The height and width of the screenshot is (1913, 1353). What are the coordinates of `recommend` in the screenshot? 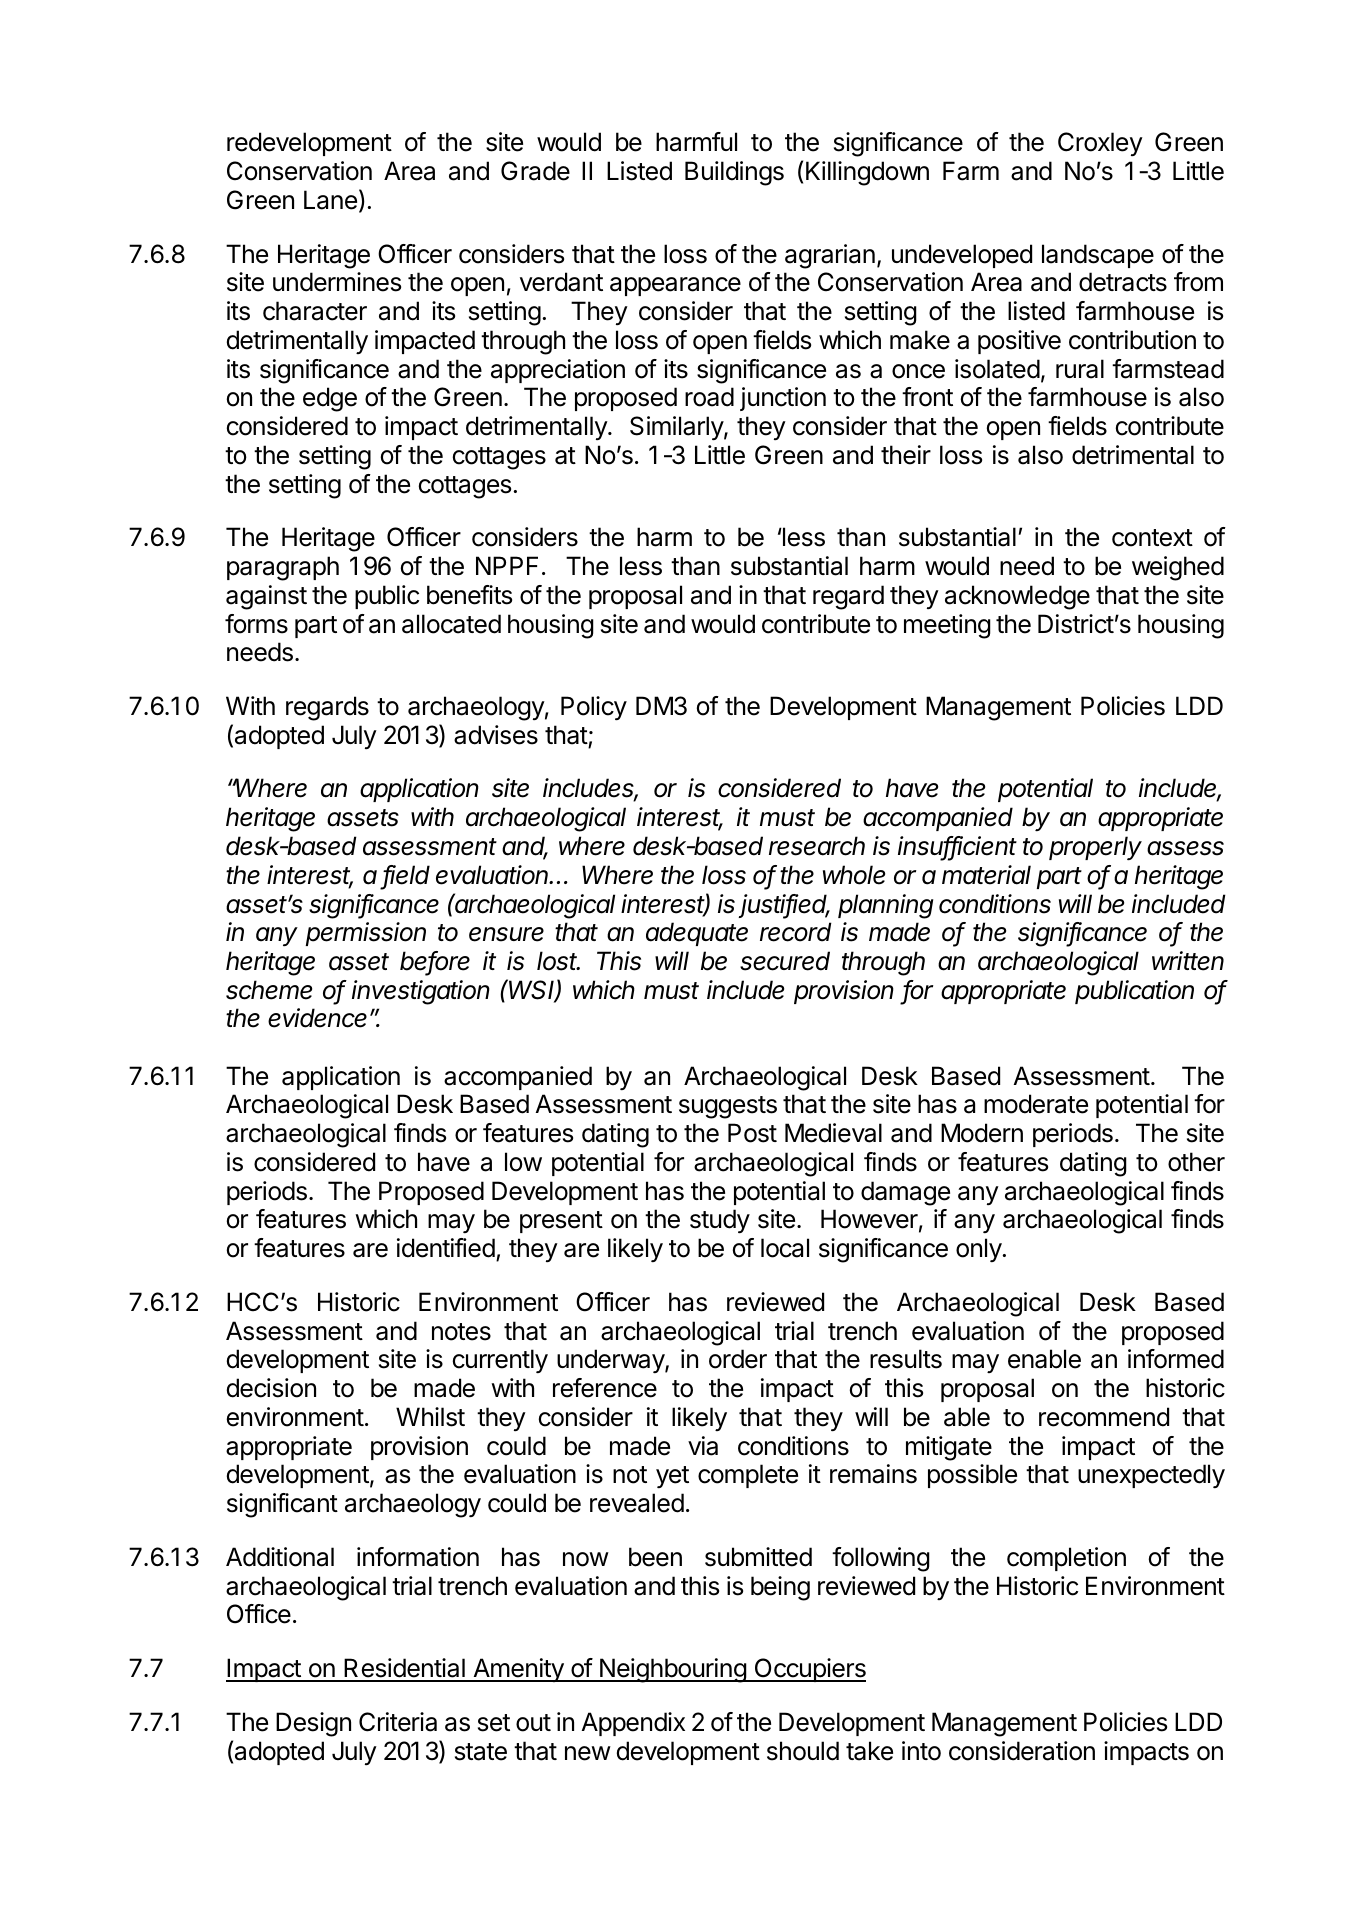 It's located at (1104, 1417).
